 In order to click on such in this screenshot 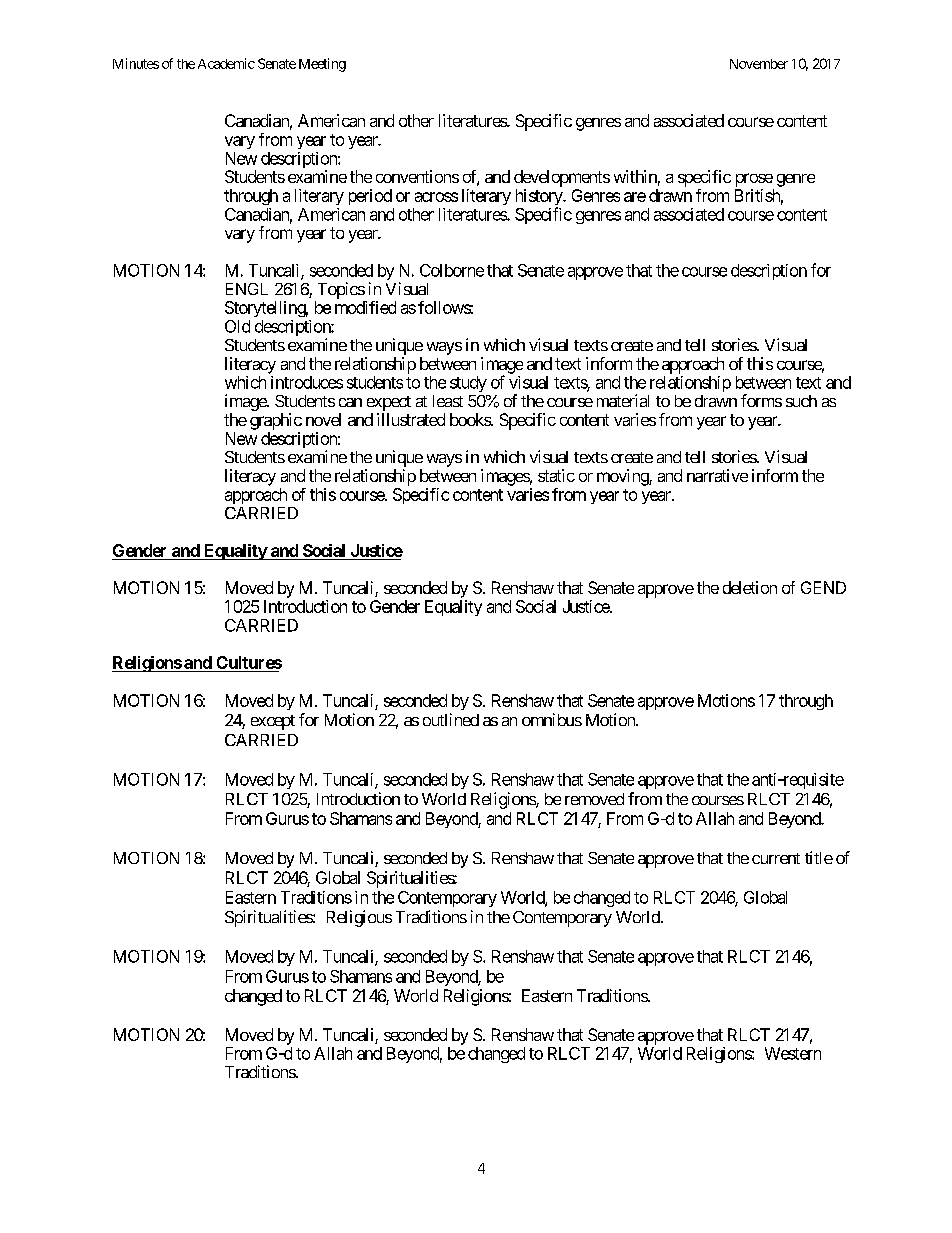, I will do `click(801, 401)`.
